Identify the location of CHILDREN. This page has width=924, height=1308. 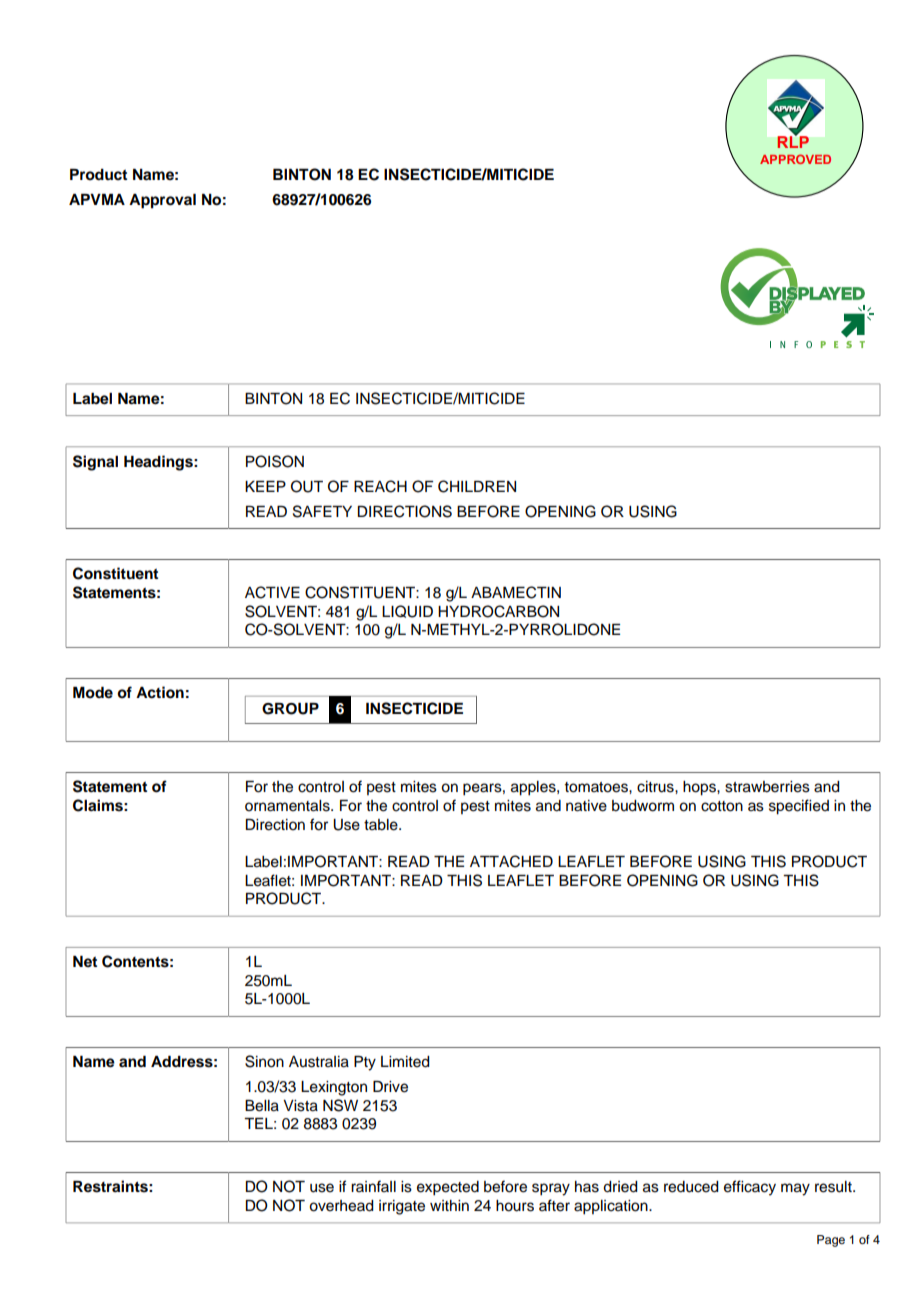
(477, 486).
